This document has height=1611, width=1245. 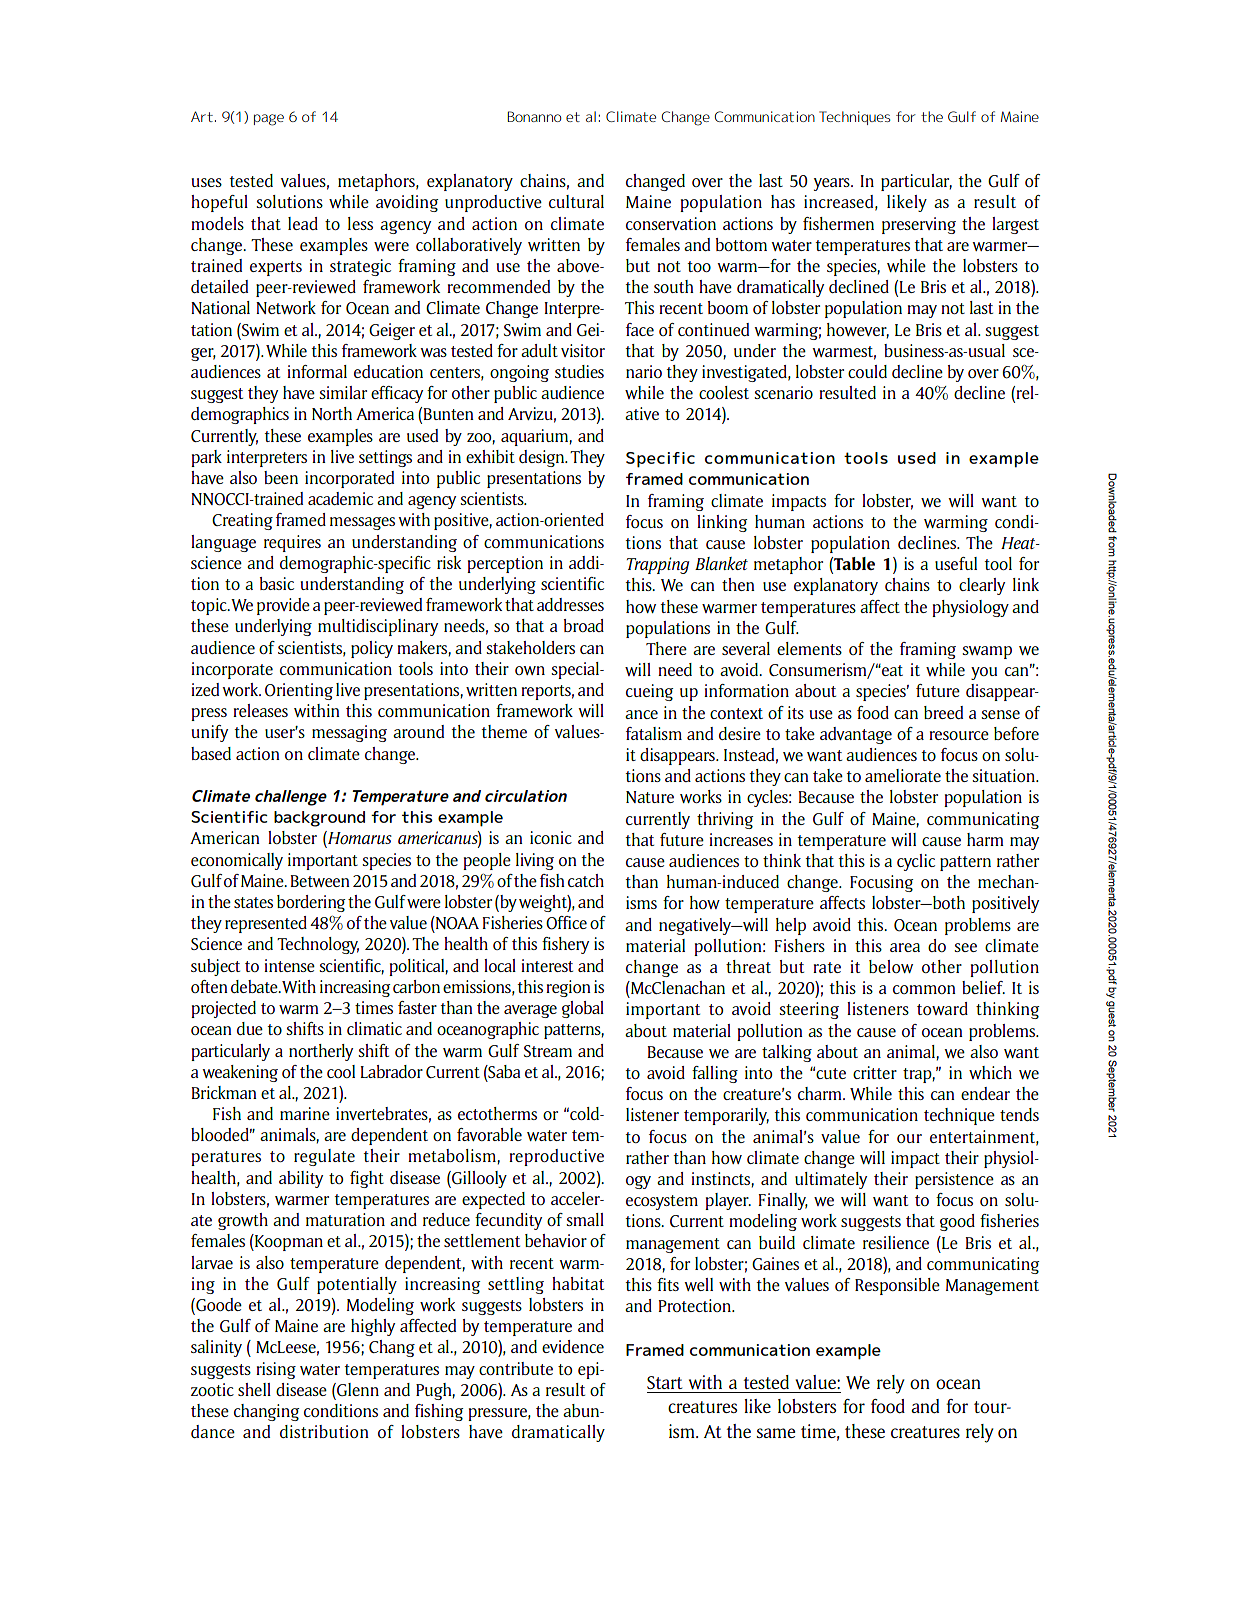 What do you see at coordinates (276, 1370) in the document?
I see `rising` at bounding box center [276, 1370].
